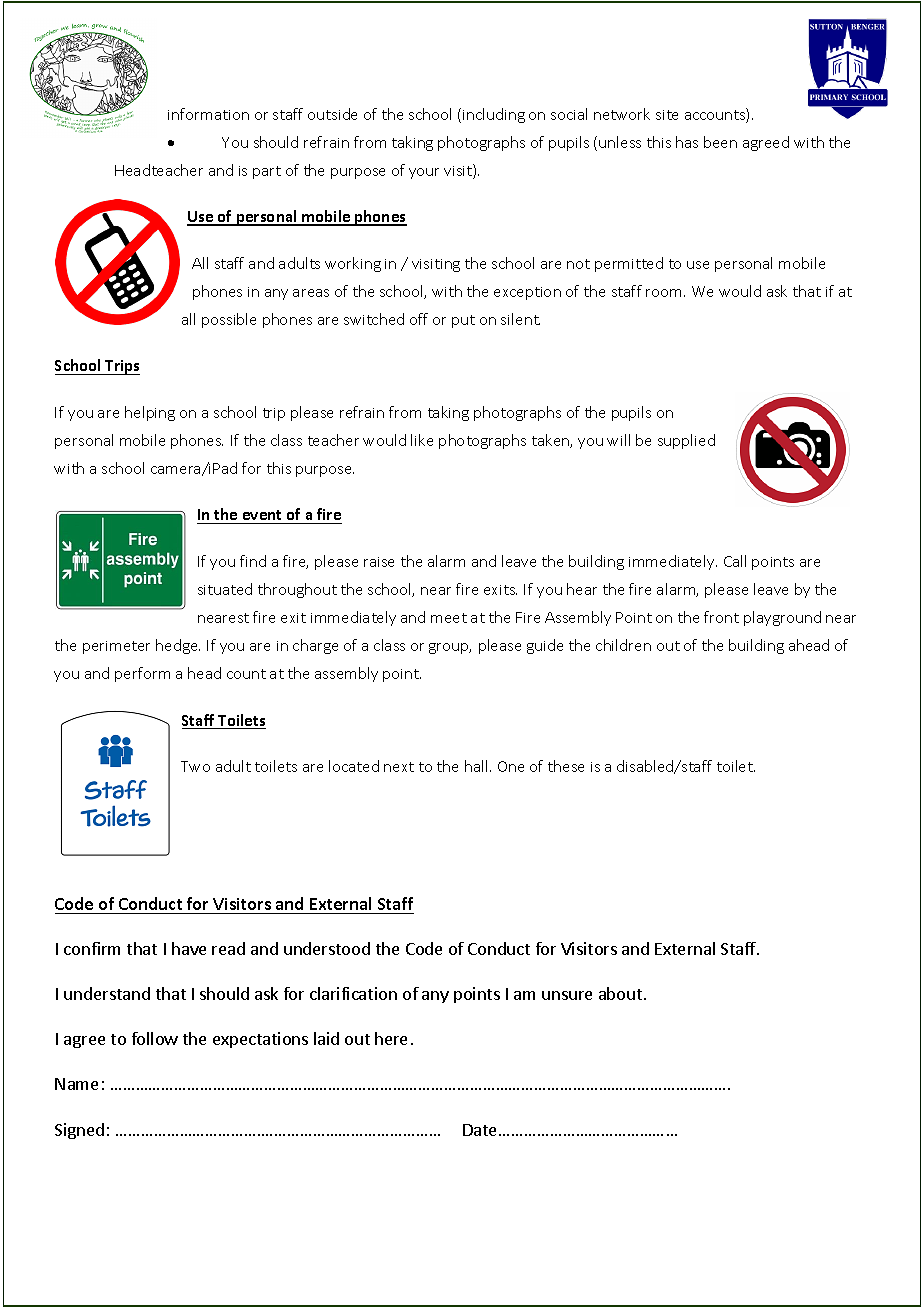 This page has height=1308, width=924. What do you see at coordinates (155, 1038) in the page?
I see `follow` at bounding box center [155, 1038].
